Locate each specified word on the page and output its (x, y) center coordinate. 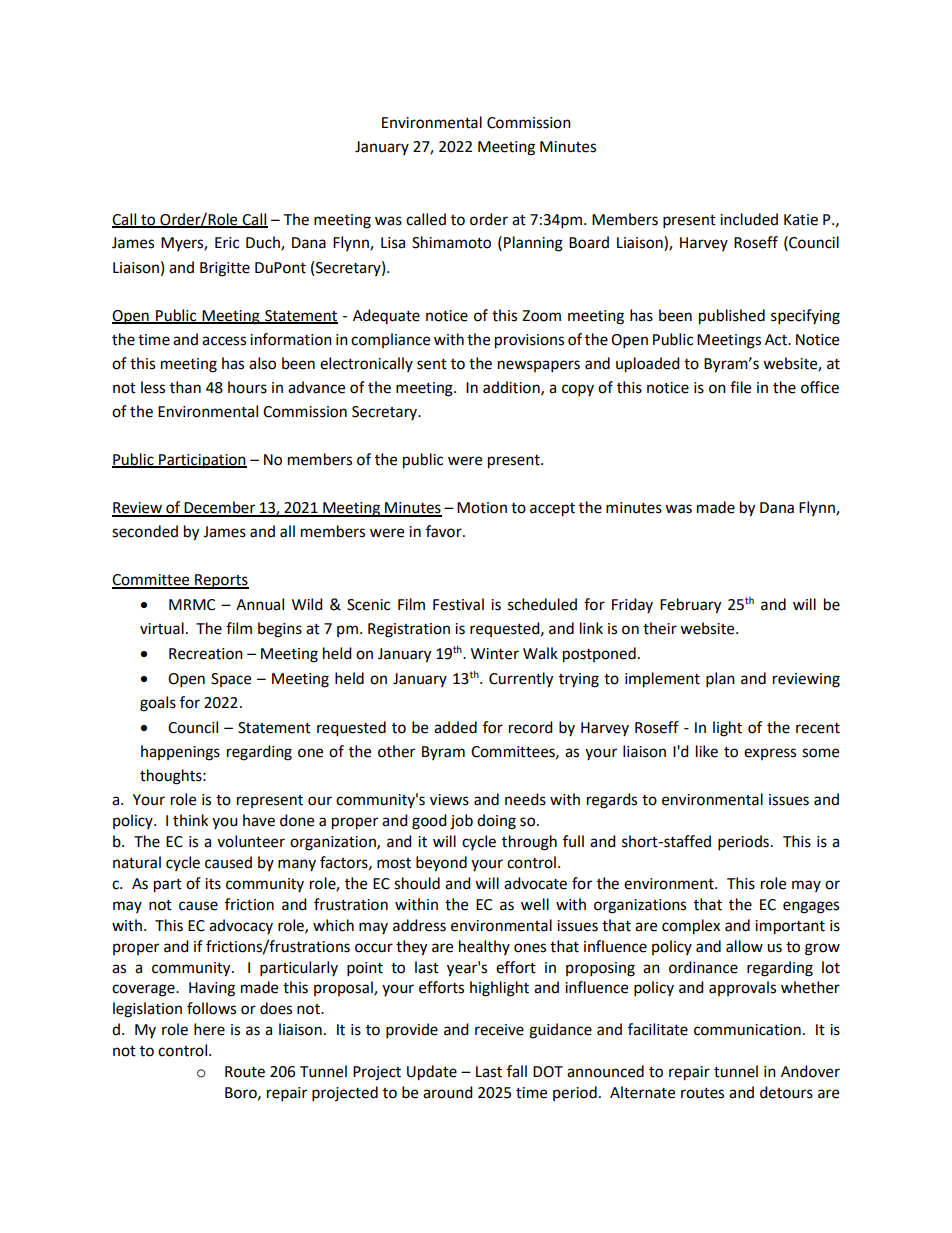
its (213, 884)
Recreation (206, 654)
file (740, 387)
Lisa (393, 243)
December (220, 508)
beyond (441, 864)
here (209, 1029)
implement (662, 680)
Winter (495, 654)
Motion (482, 508)
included (749, 219)
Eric (227, 243)
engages (811, 907)
